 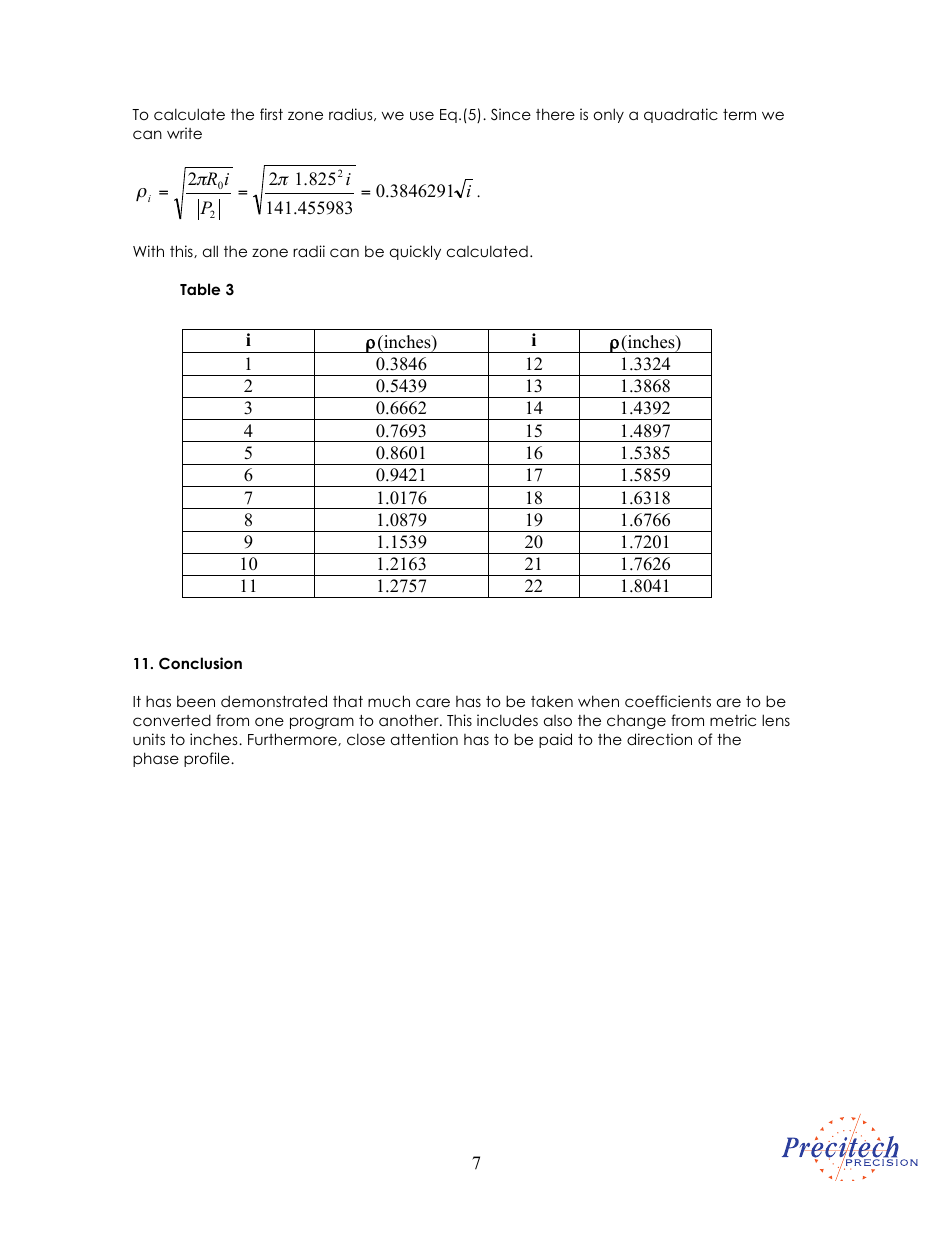 What do you see at coordinates (415, 252) in the screenshot?
I see `quickly` at bounding box center [415, 252].
